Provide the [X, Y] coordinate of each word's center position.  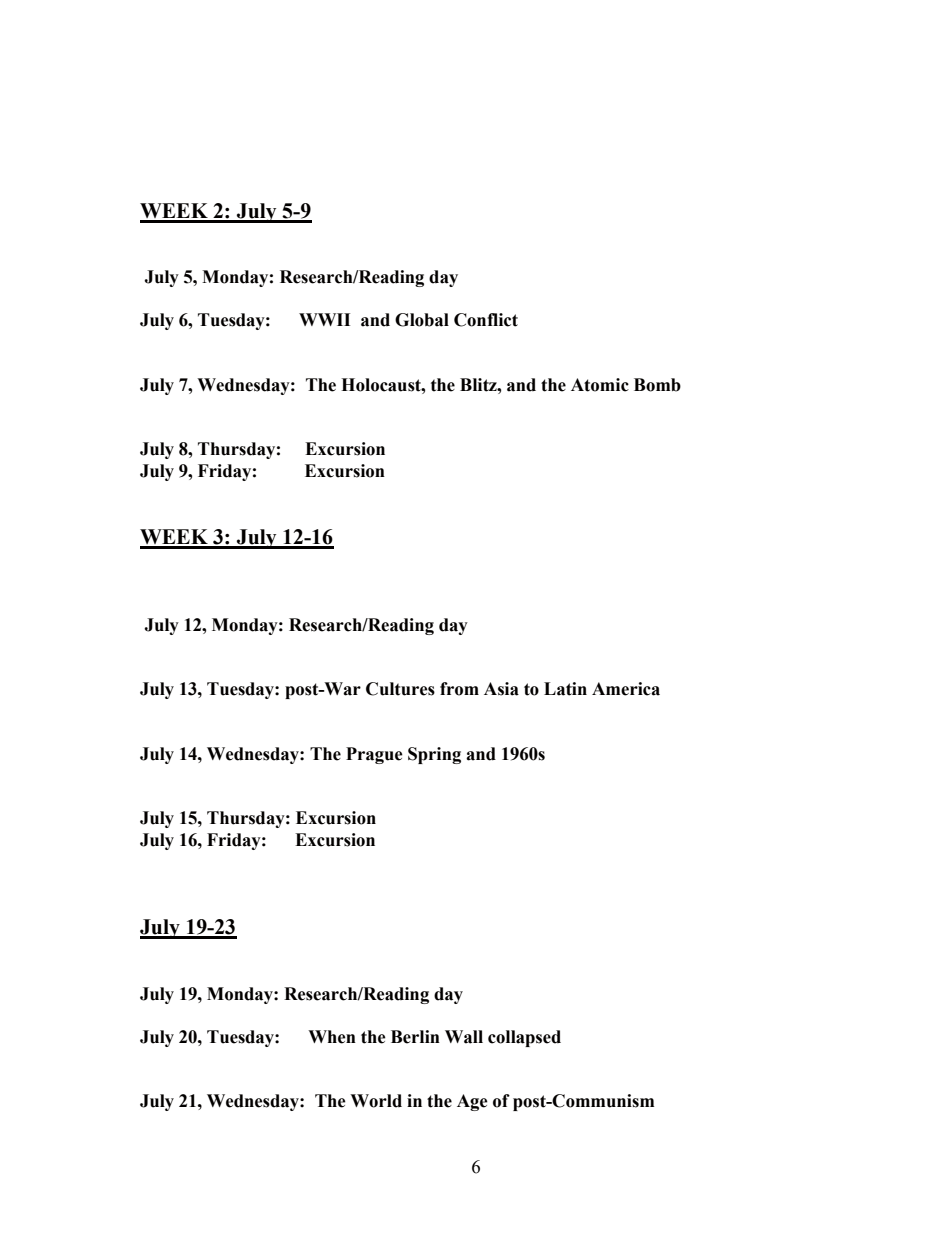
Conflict [486, 320]
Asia [501, 689]
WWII [324, 319]
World [376, 1101]
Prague [374, 755]
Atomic [600, 385]
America [626, 689]
